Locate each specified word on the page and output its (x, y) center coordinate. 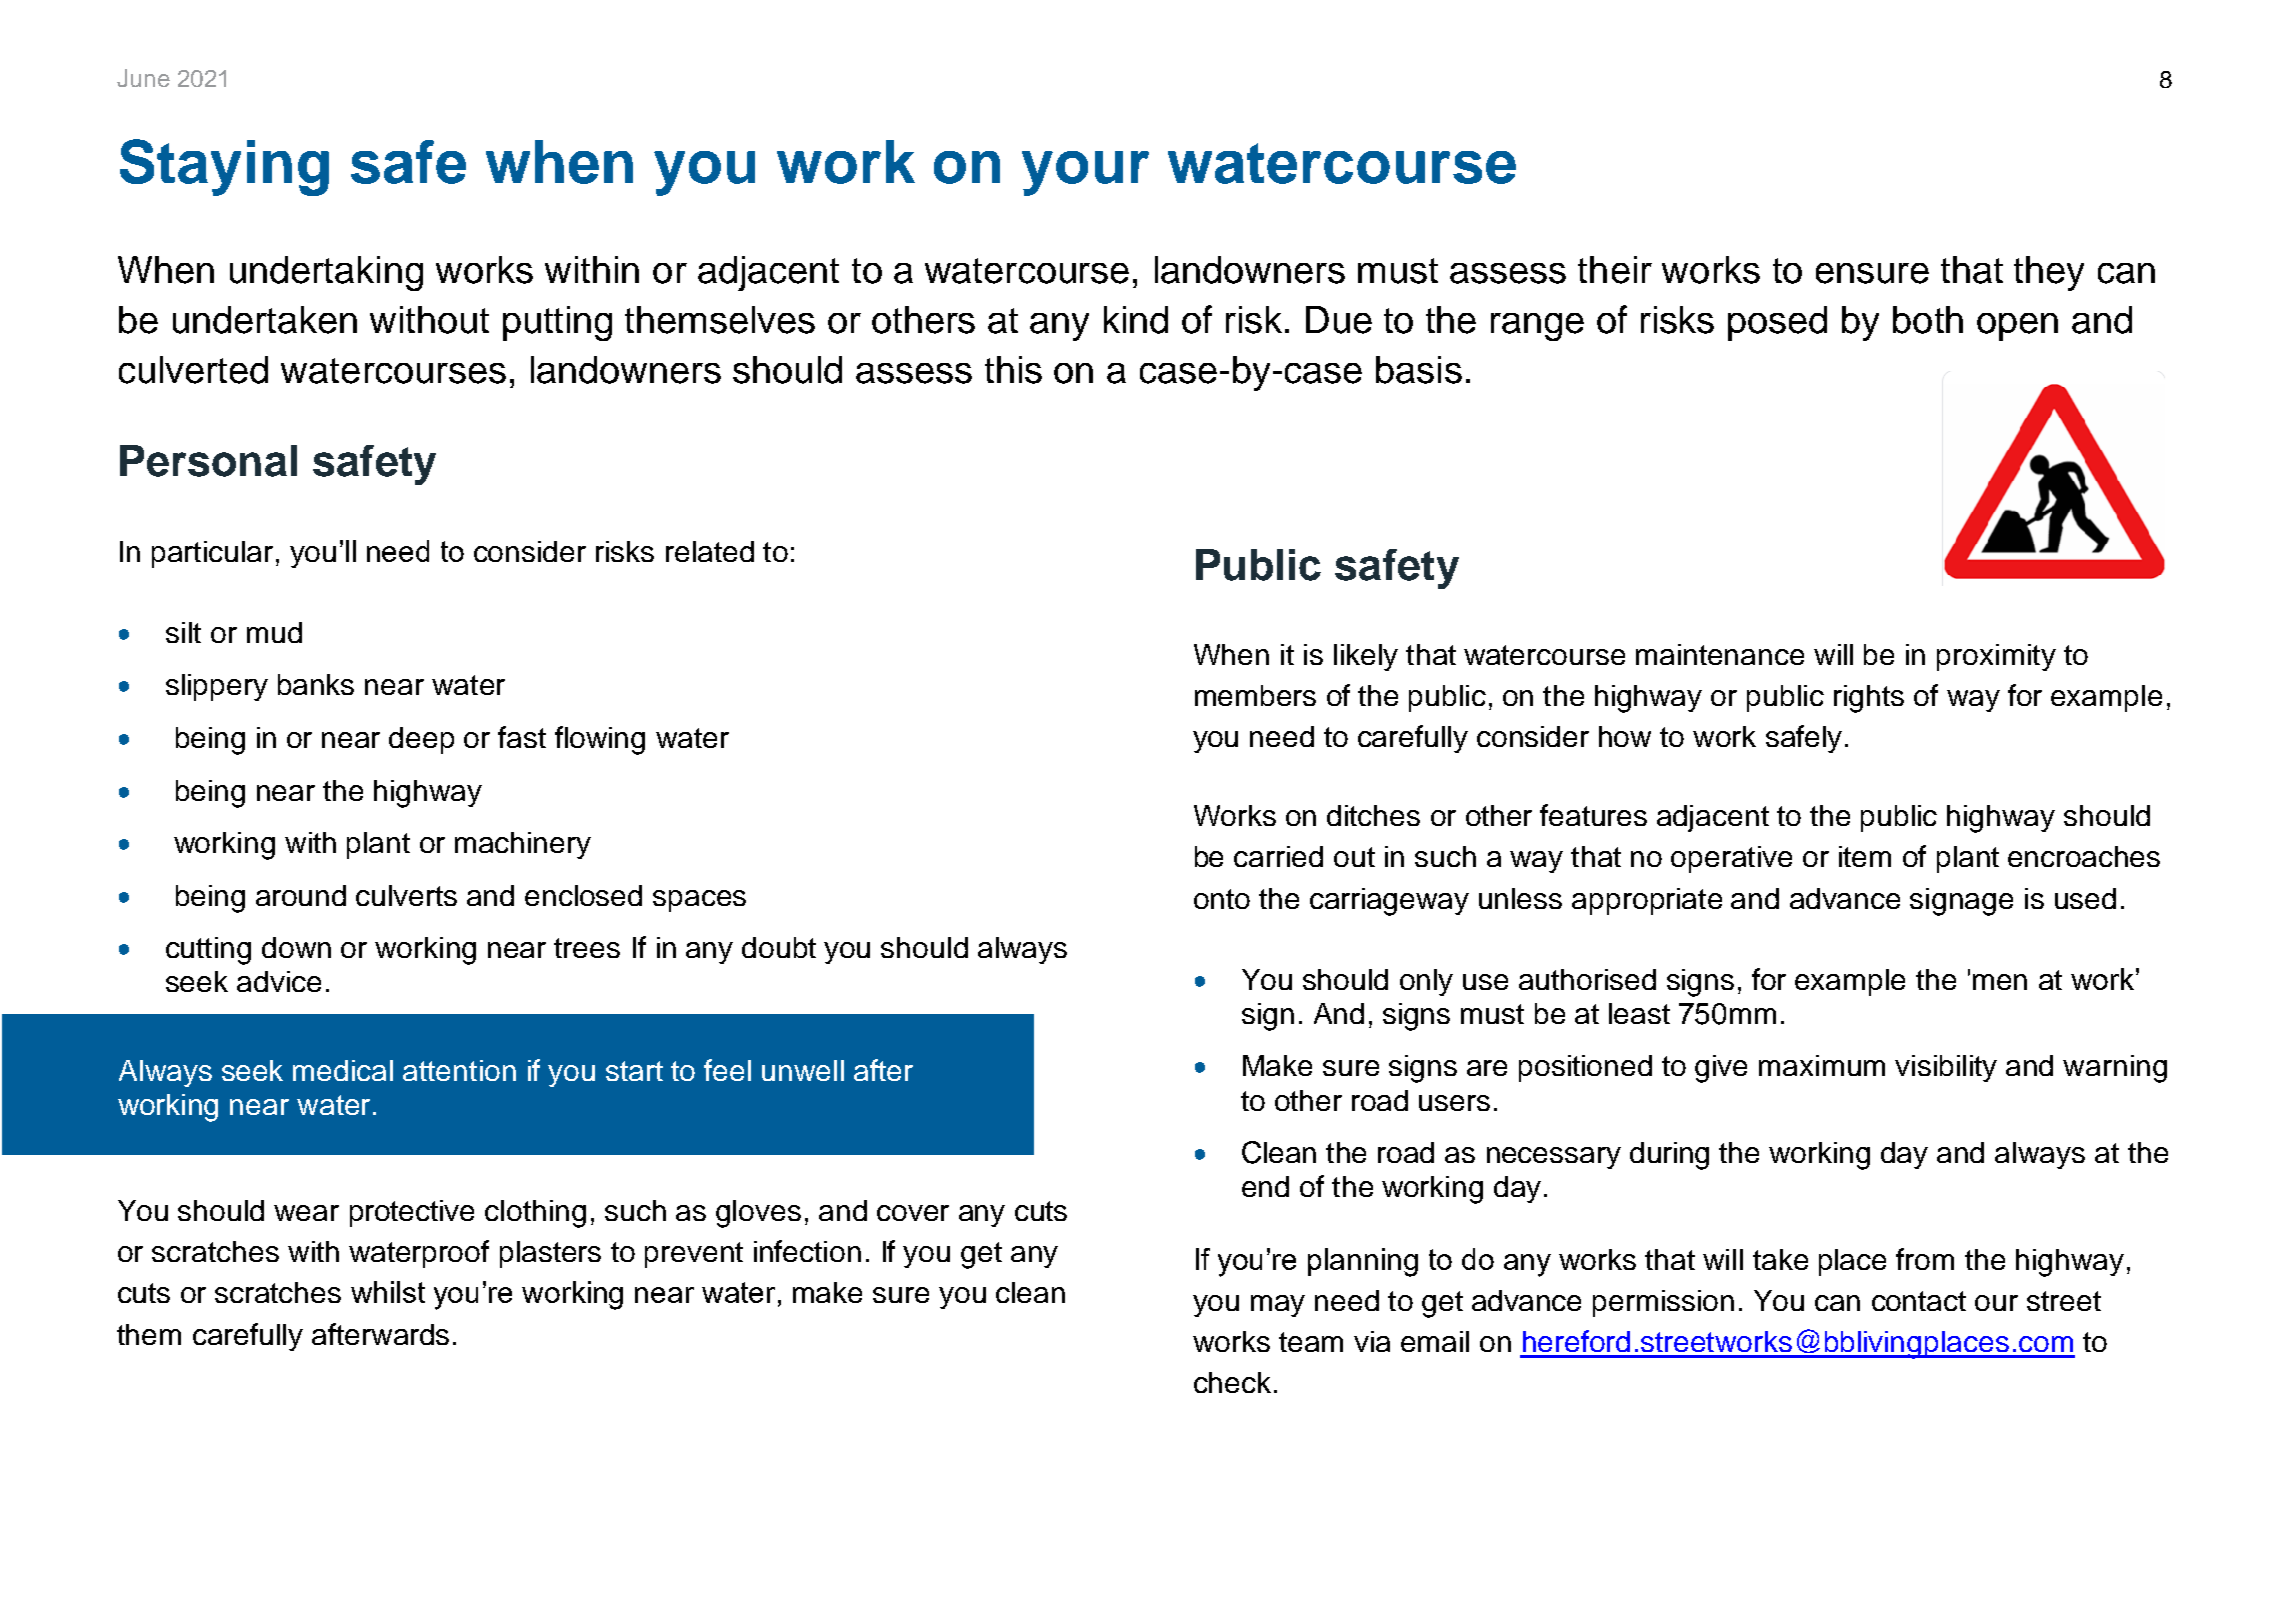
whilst (388, 1292)
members (1255, 695)
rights (1869, 699)
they (2049, 273)
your (1085, 173)
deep (421, 740)
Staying (224, 167)
